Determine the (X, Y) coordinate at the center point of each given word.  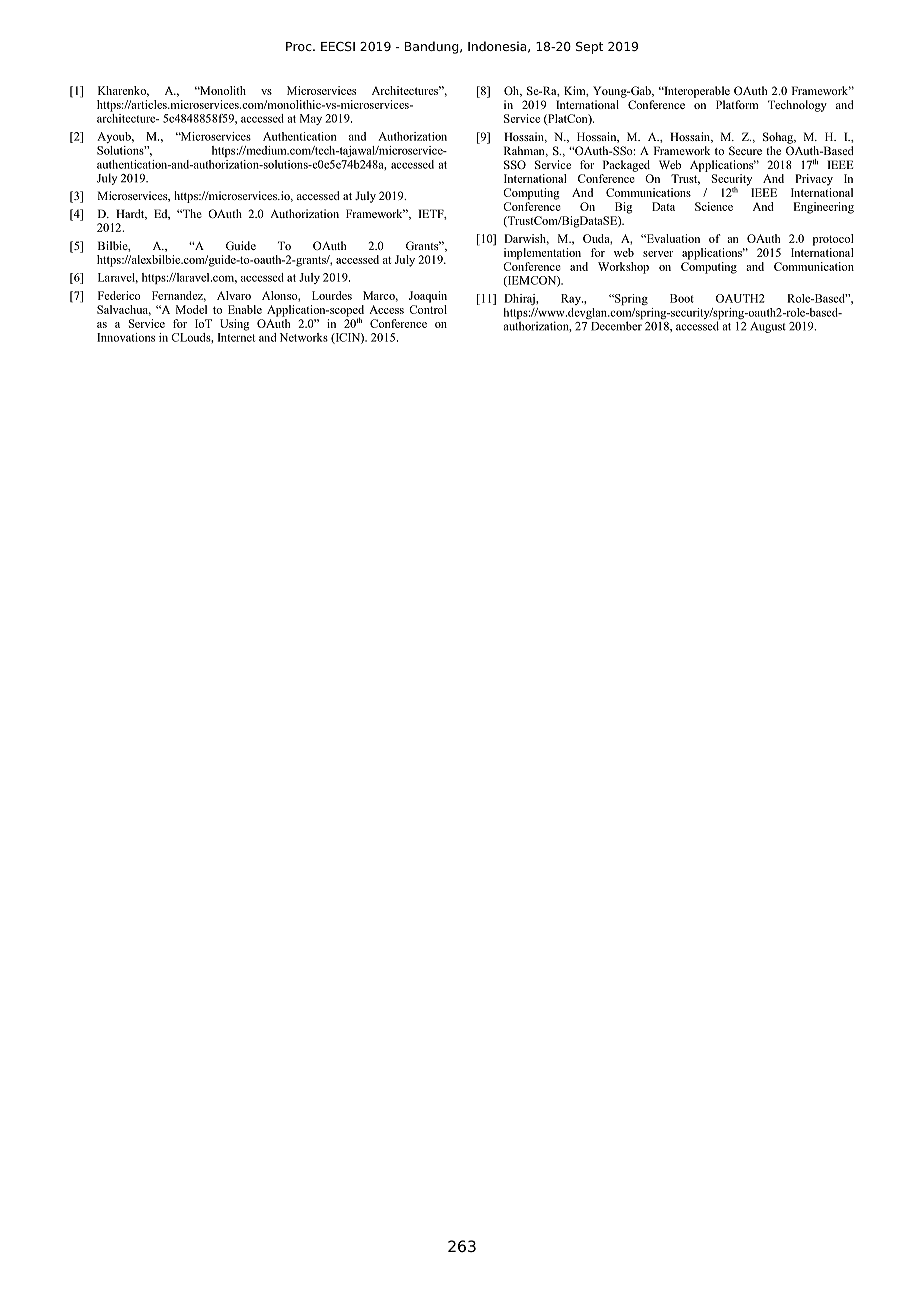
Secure (745, 150)
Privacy (814, 180)
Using (234, 325)
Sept (589, 48)
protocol (833, 240)
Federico (119, 295)
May (311, 119)
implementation (542, 254)
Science (714, 206)
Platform (737, 104)
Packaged (626, 166)
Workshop (623, 268)
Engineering (824, 208)
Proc (300, 46)
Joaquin (428, 297)
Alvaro (234, 295)
